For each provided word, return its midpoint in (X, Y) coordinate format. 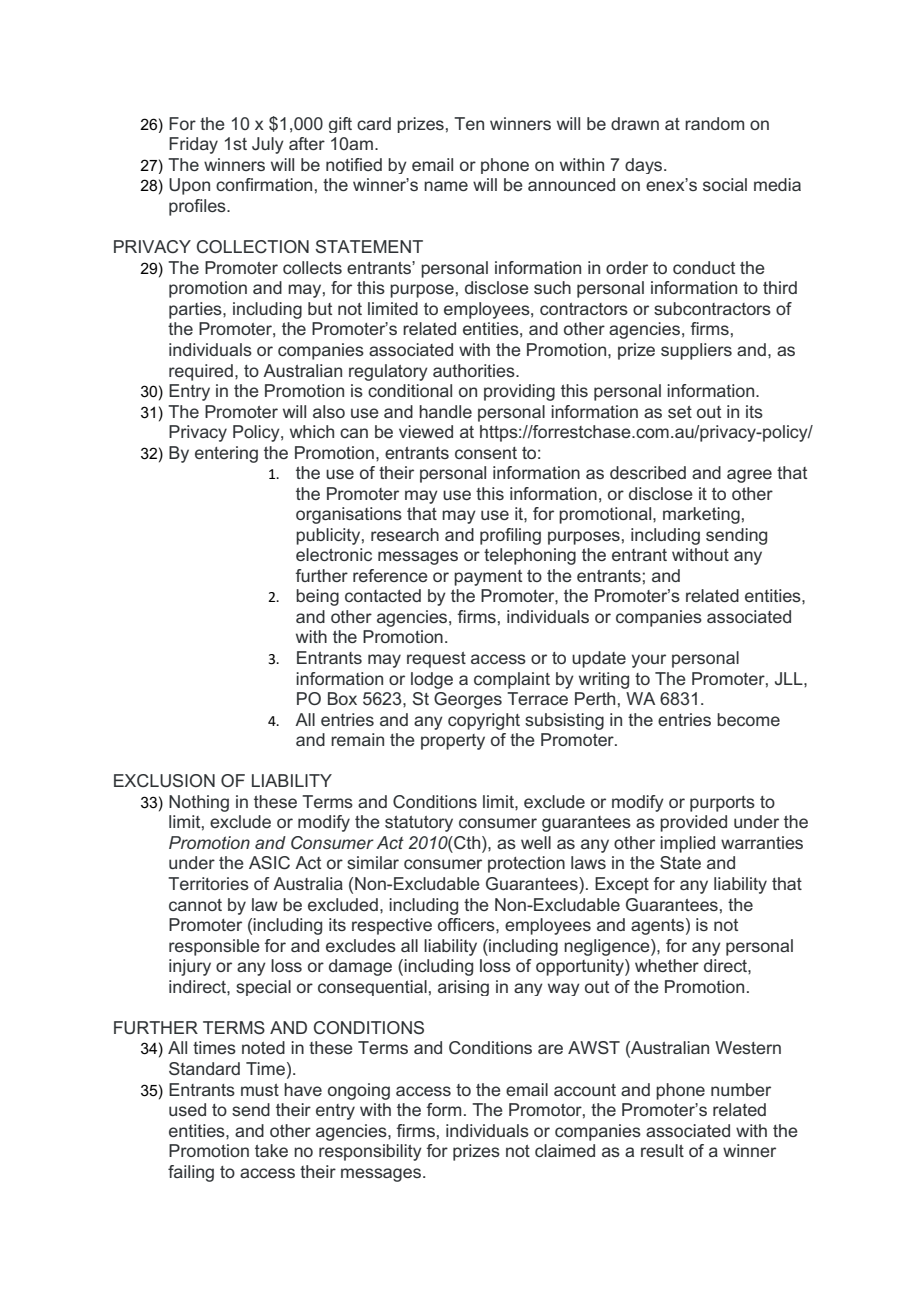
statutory (419, 824)
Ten (469, 123)
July (268, 145)
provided (693, 823)
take (271, 1150)
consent (486, 453)
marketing (701, 515)
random (714, 123)
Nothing (199, 803)
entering (226, 454)
